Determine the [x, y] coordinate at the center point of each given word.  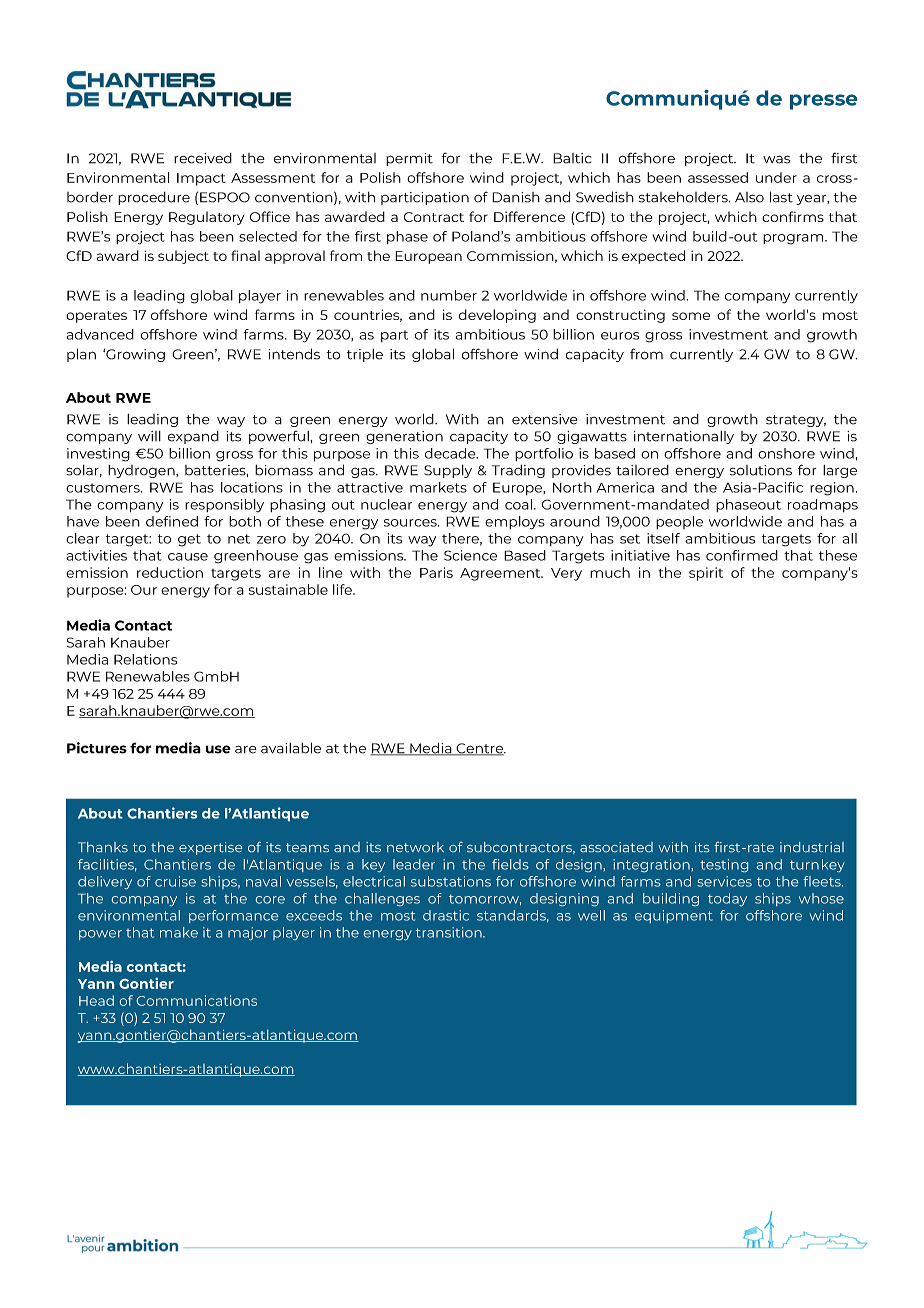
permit [409, 159]
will [149, 436]
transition [450, 932]
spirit [706, 574]
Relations [145, 659]
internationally [684, 437]
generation [404, 437]
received [203, 158]
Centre [480, 749]
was [776, 159]
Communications [197, 1000]
